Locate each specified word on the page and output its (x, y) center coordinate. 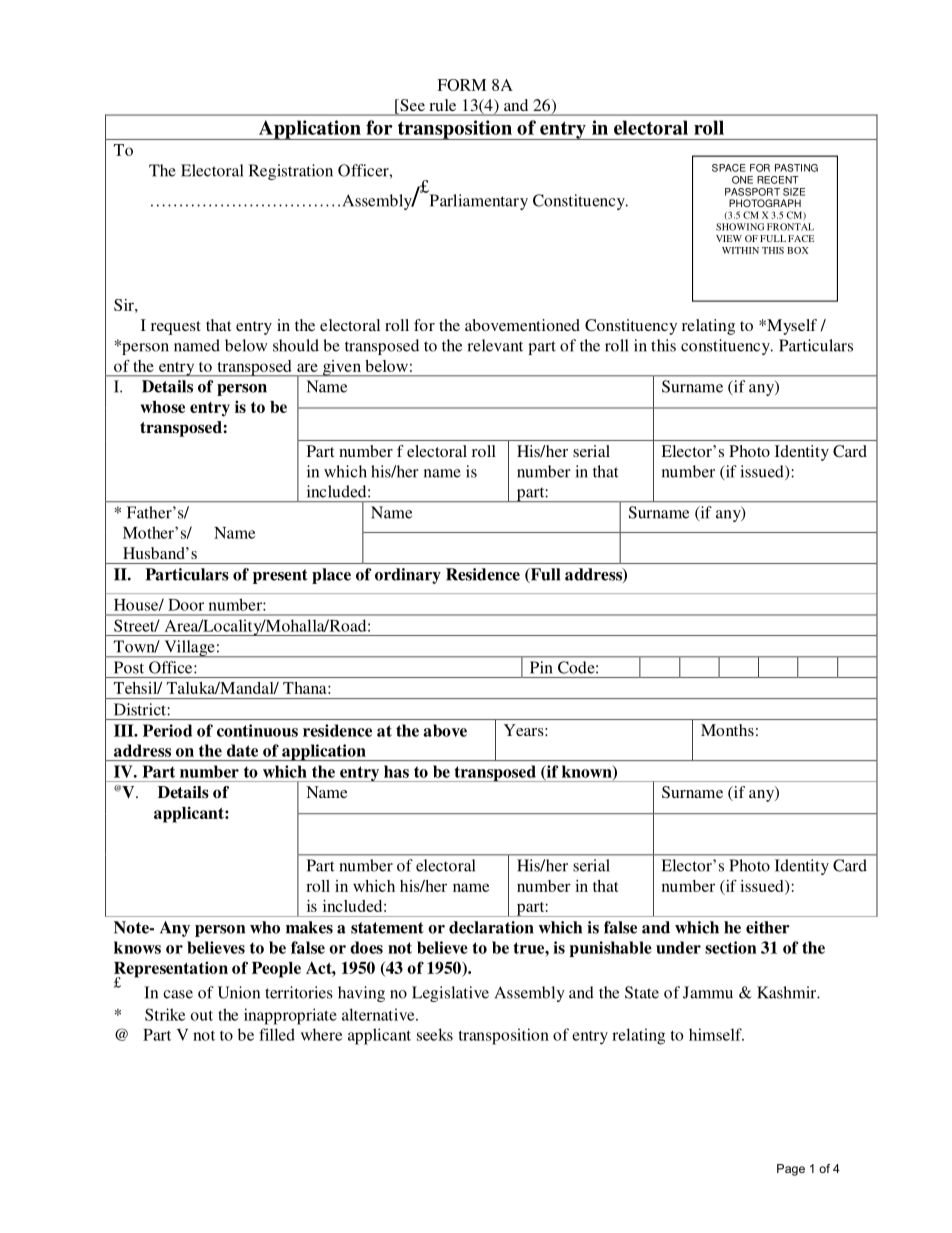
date (242, 750)
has (396, 771)
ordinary (408, 576)
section (731, 947)
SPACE (729, 168)
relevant (495, 345)
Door (186, 605)
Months (727, 730)
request (176, 328)
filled (277, 1034)
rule (443, 105)
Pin (541, 667)
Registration (291, 172)
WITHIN (740, 250)
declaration (491, 927)
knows (137, 947)
